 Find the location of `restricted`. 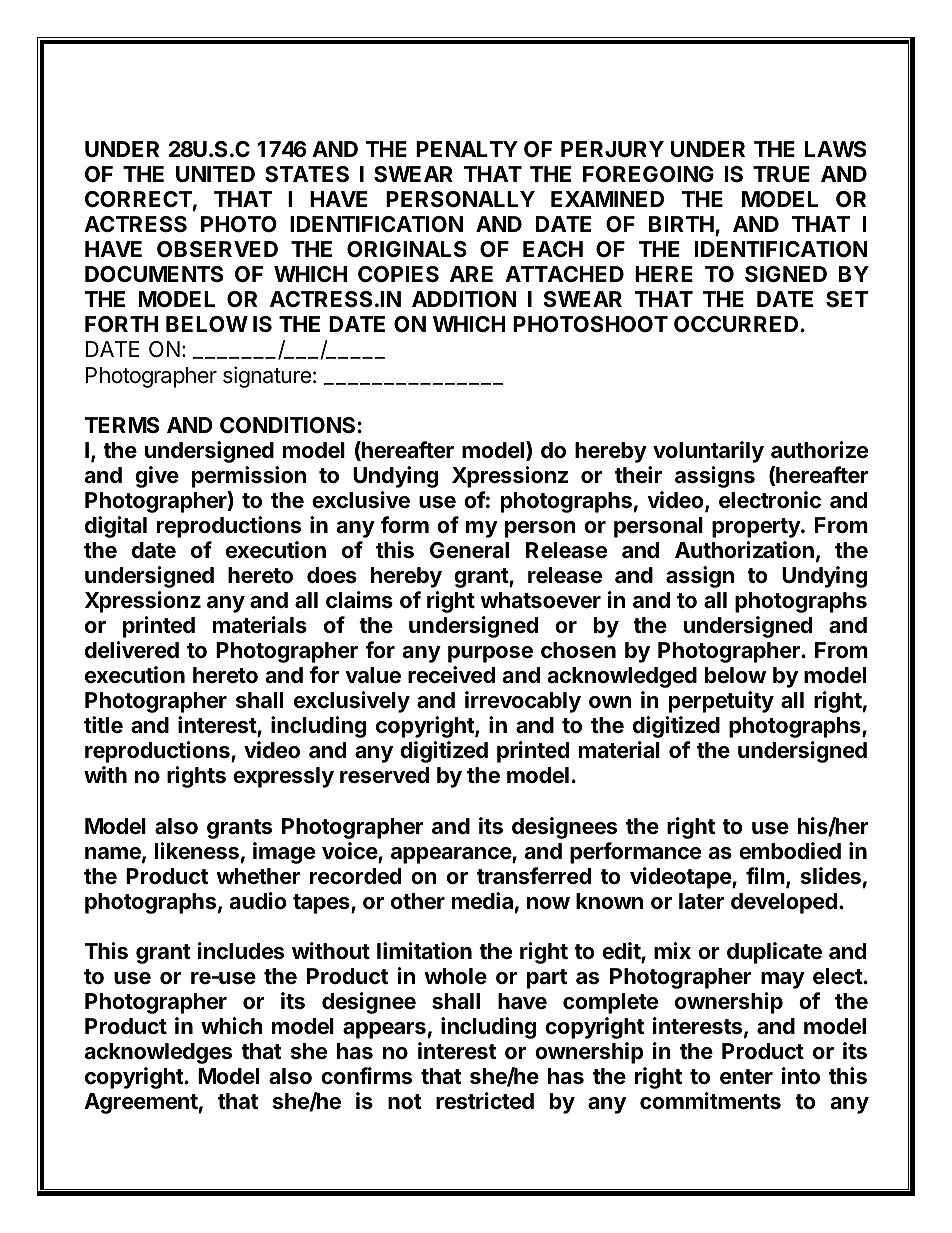

restricted is located at coordinates (485, 1101).
